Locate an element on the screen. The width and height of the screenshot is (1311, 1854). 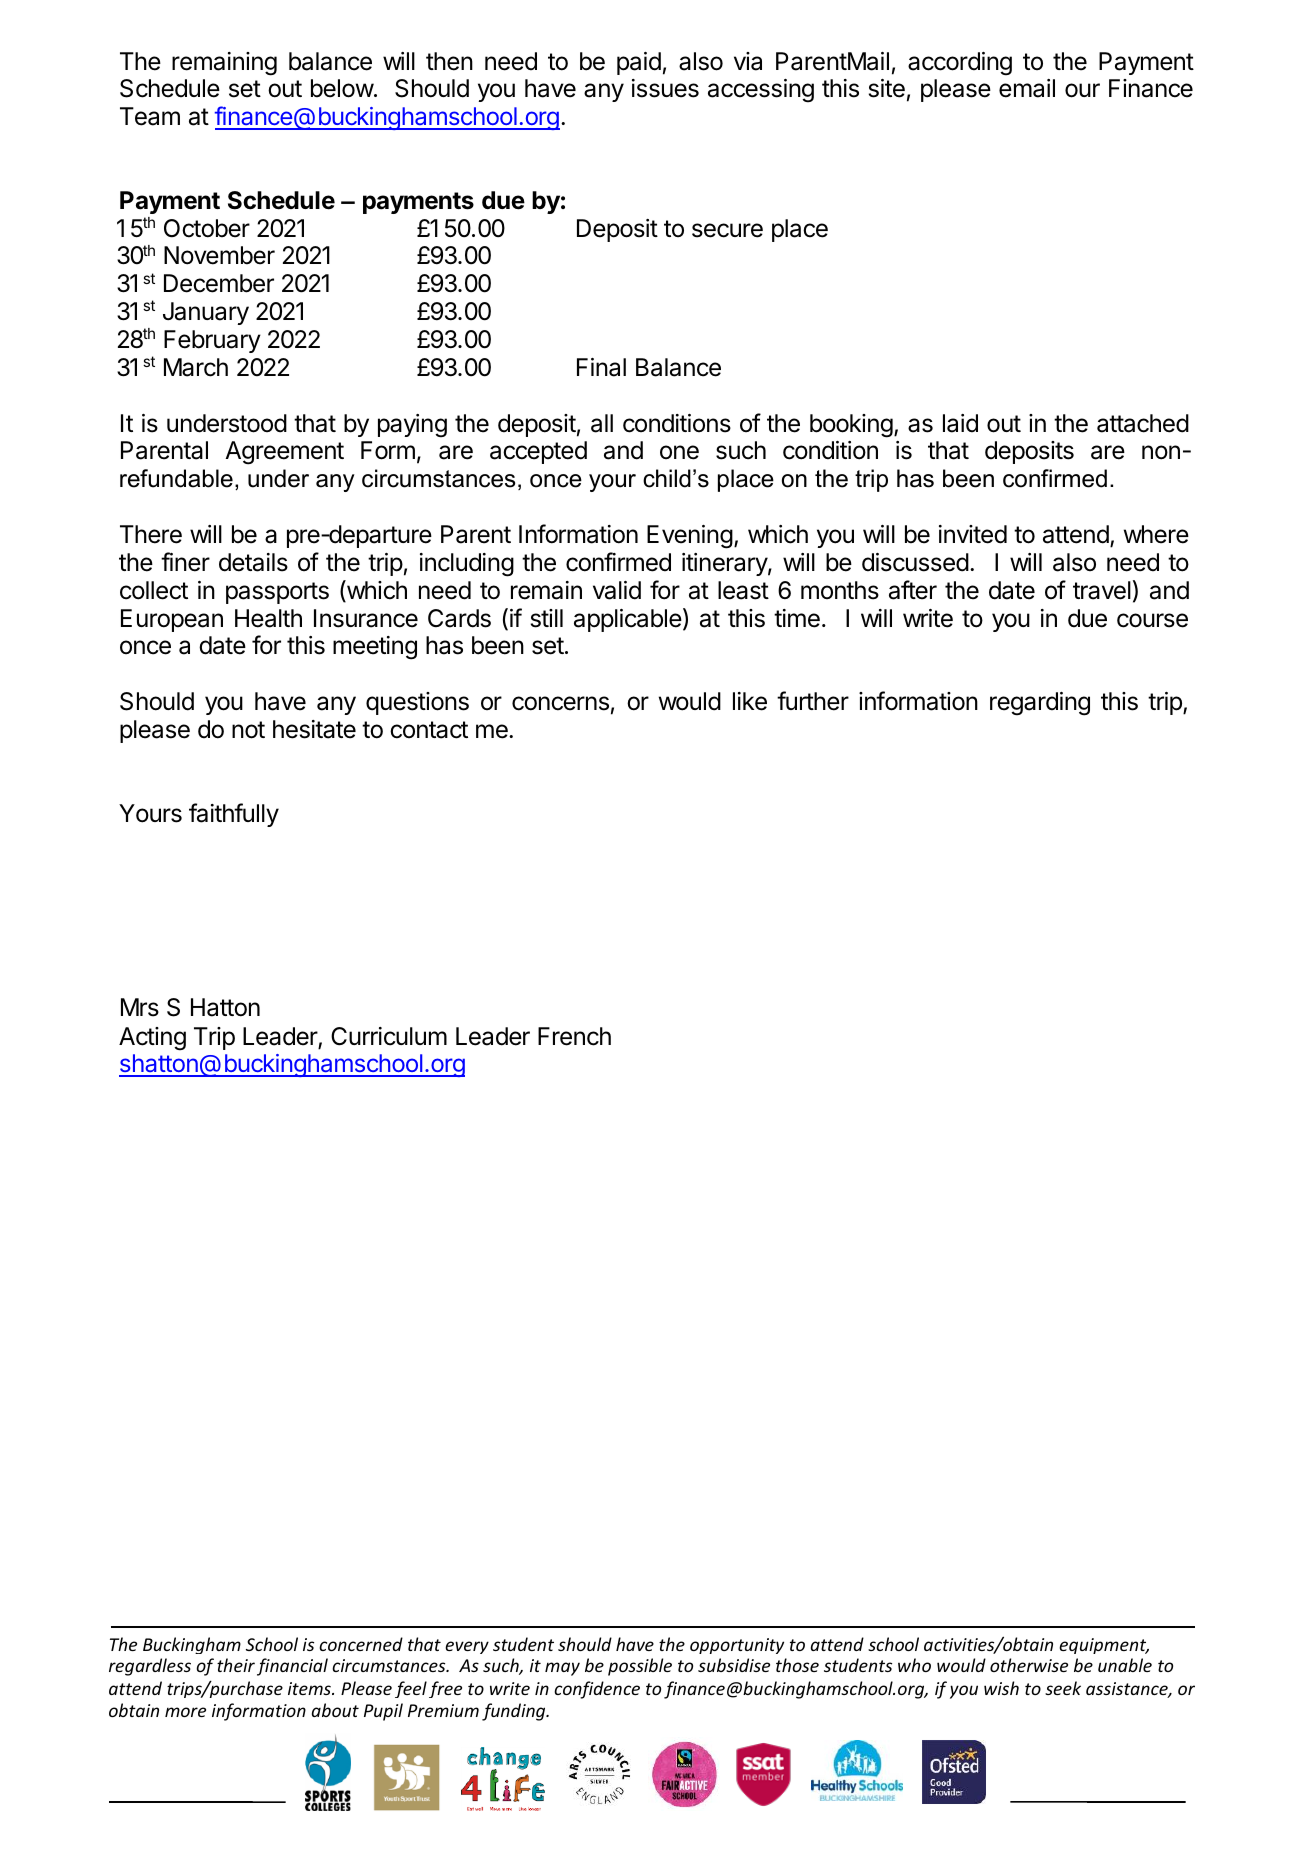
Acting is located at coordinates (152, 1039).
